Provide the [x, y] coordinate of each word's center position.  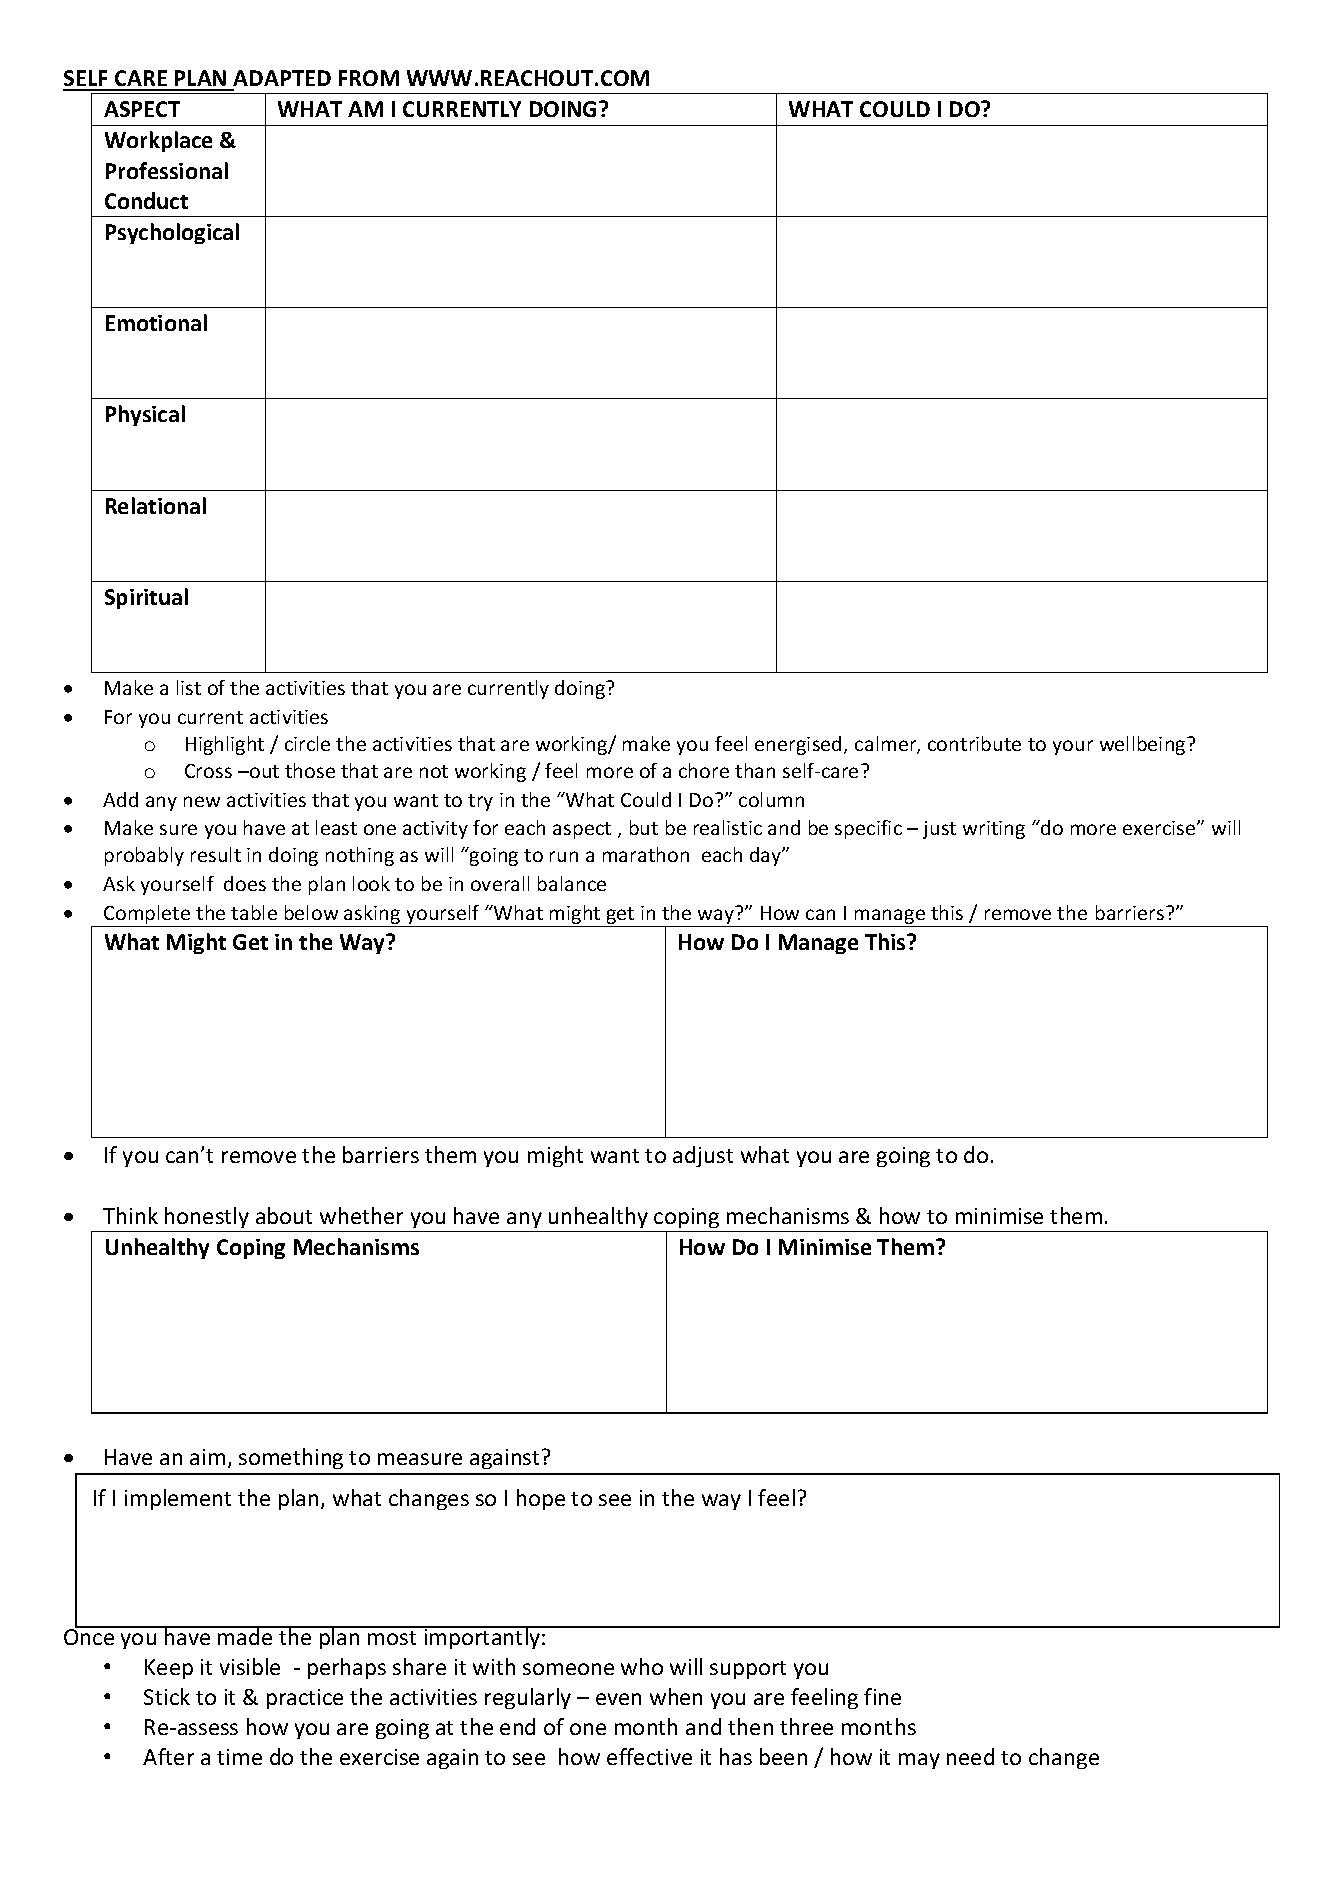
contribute [974, 743]
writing [994, 830]
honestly [207, 1217]
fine [882, 1696]
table [254, 912]
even [618, 1699]
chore [704, 770]
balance [572, 883]
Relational [156, 505]
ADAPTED [282, 78]
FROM [369, 78]
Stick [167, 1696]
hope [541, 1499]
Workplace [158, 141]
